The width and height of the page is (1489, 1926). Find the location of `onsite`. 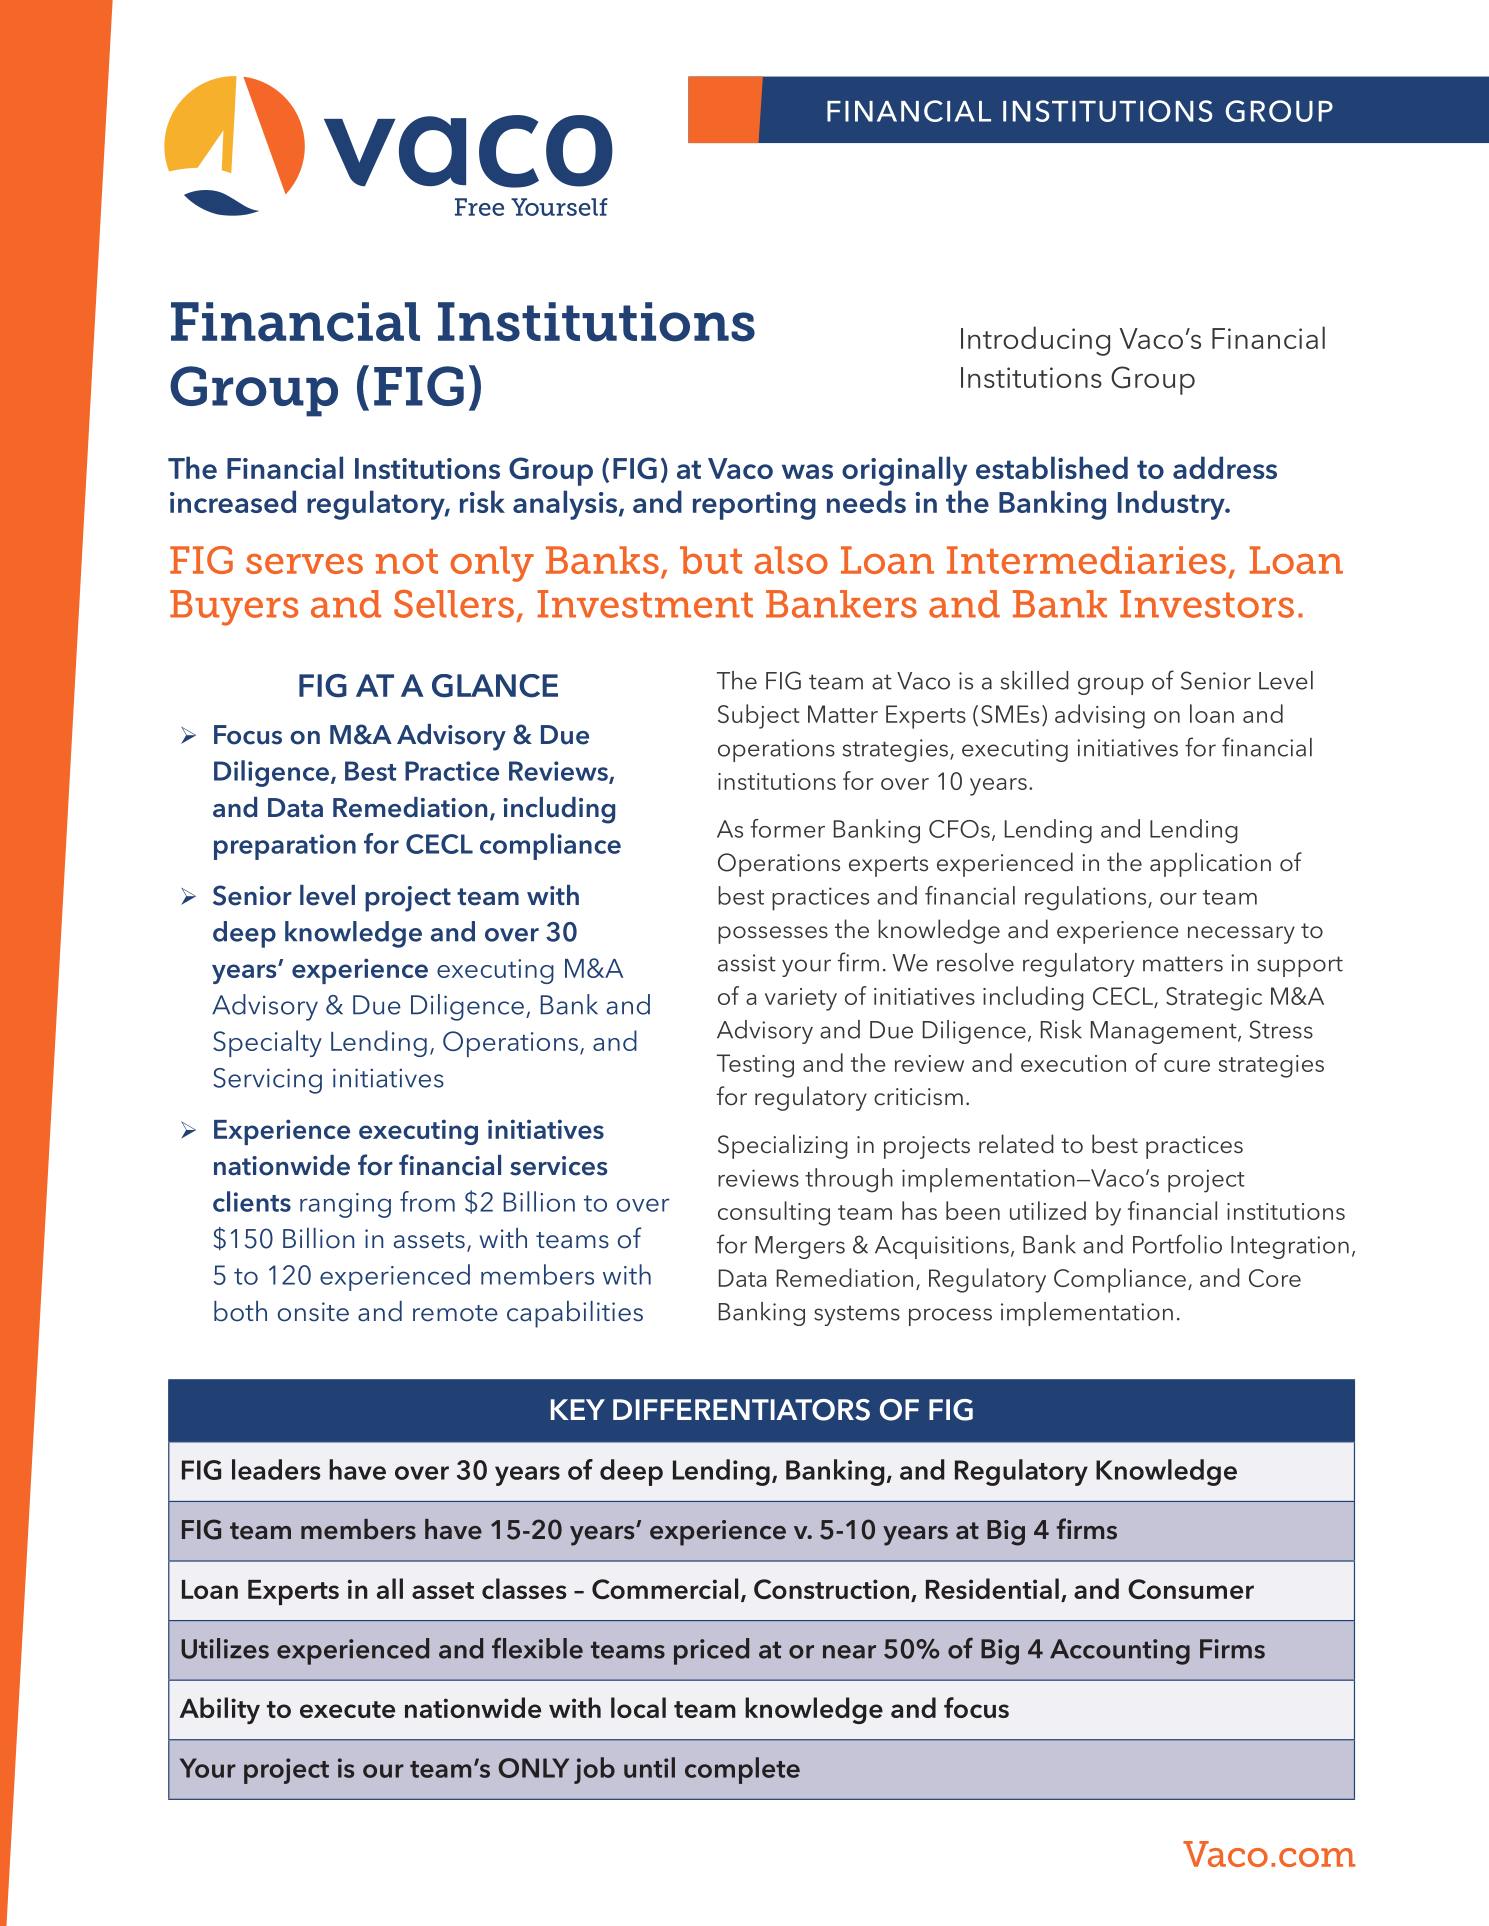

onsite is located at coordinates (313, 1312).
